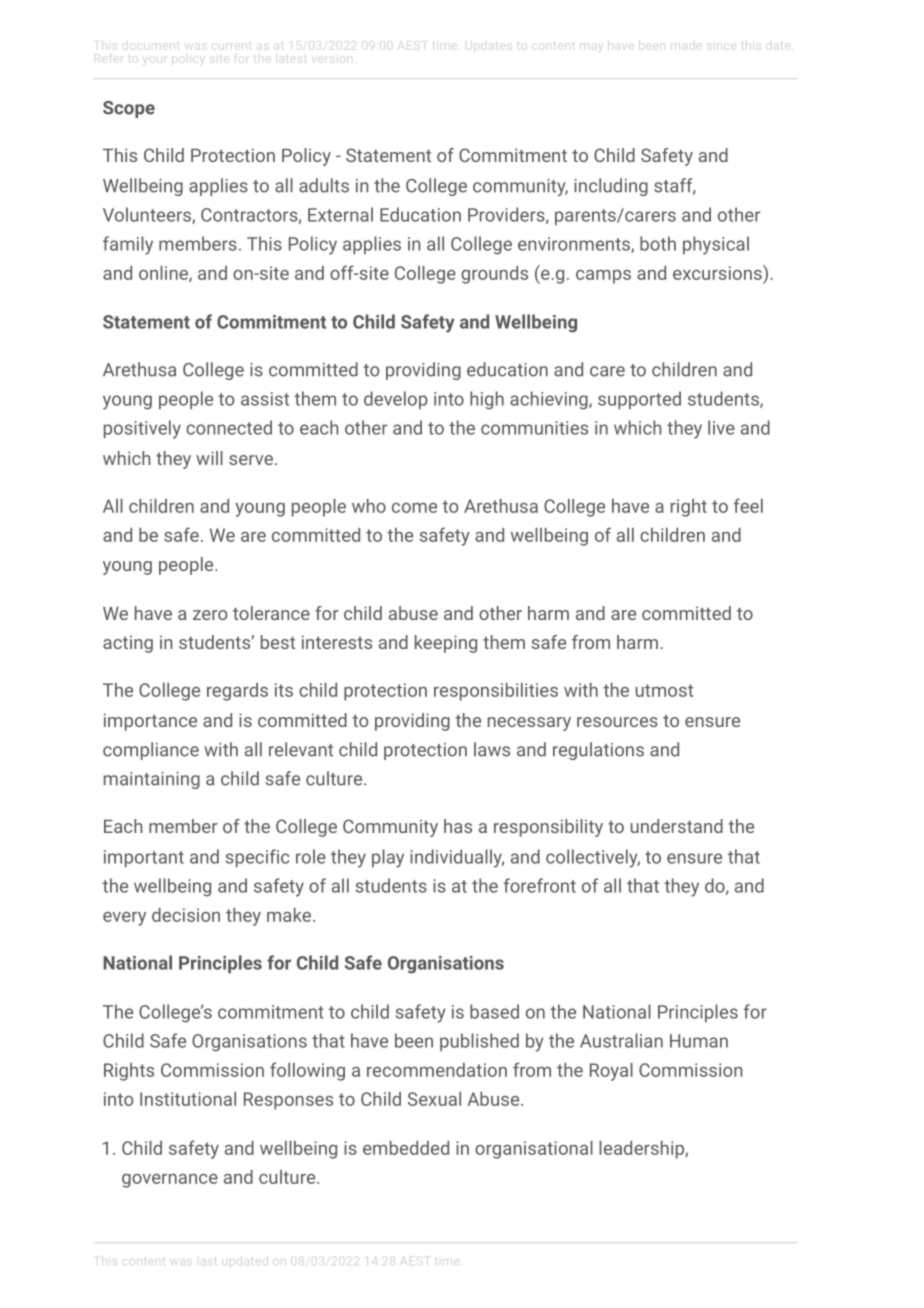 This screenshot has width=924, height=1308. I want to click on governance, so click(170, 1181).
